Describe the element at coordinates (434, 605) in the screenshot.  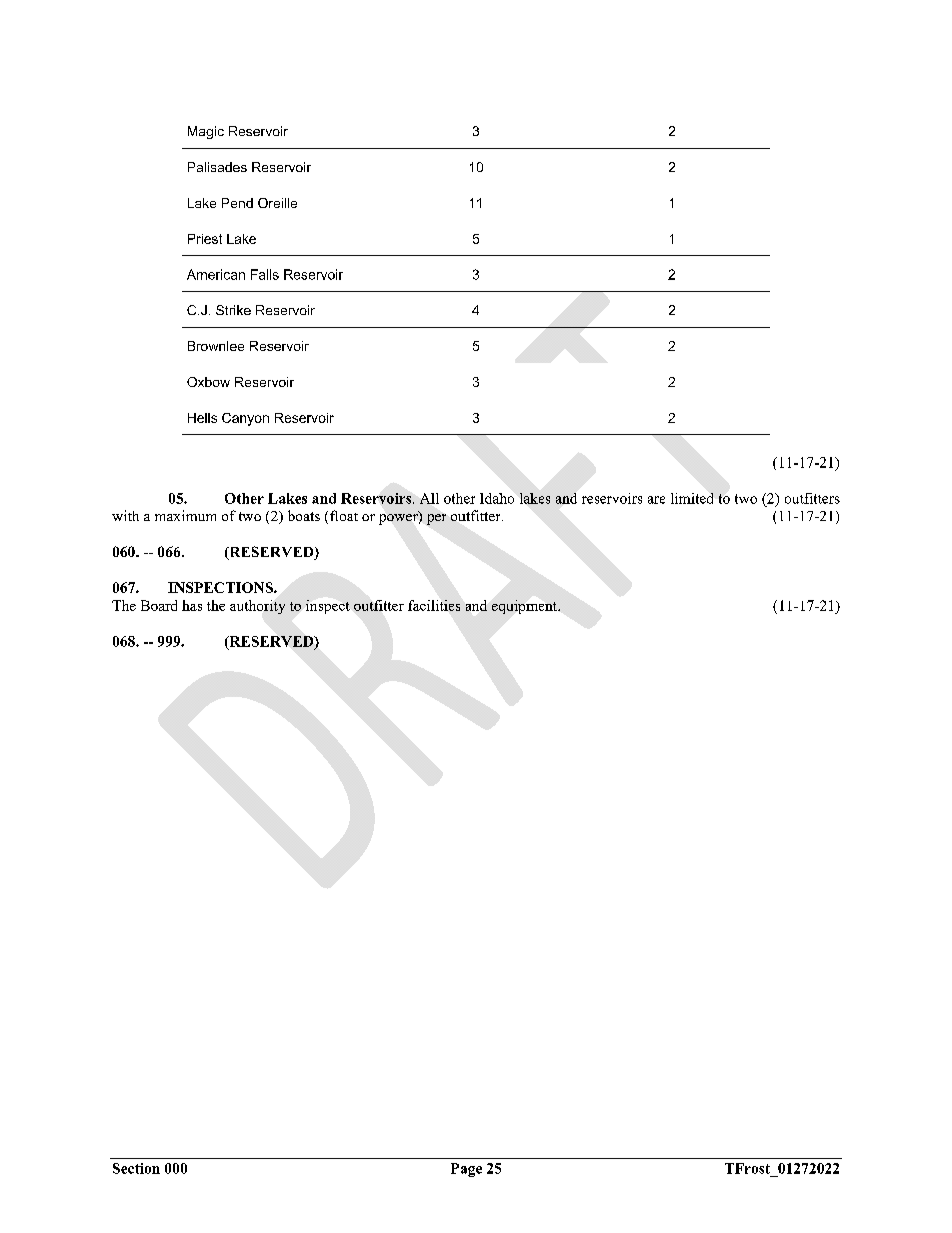
I see `facilities` at that location.
